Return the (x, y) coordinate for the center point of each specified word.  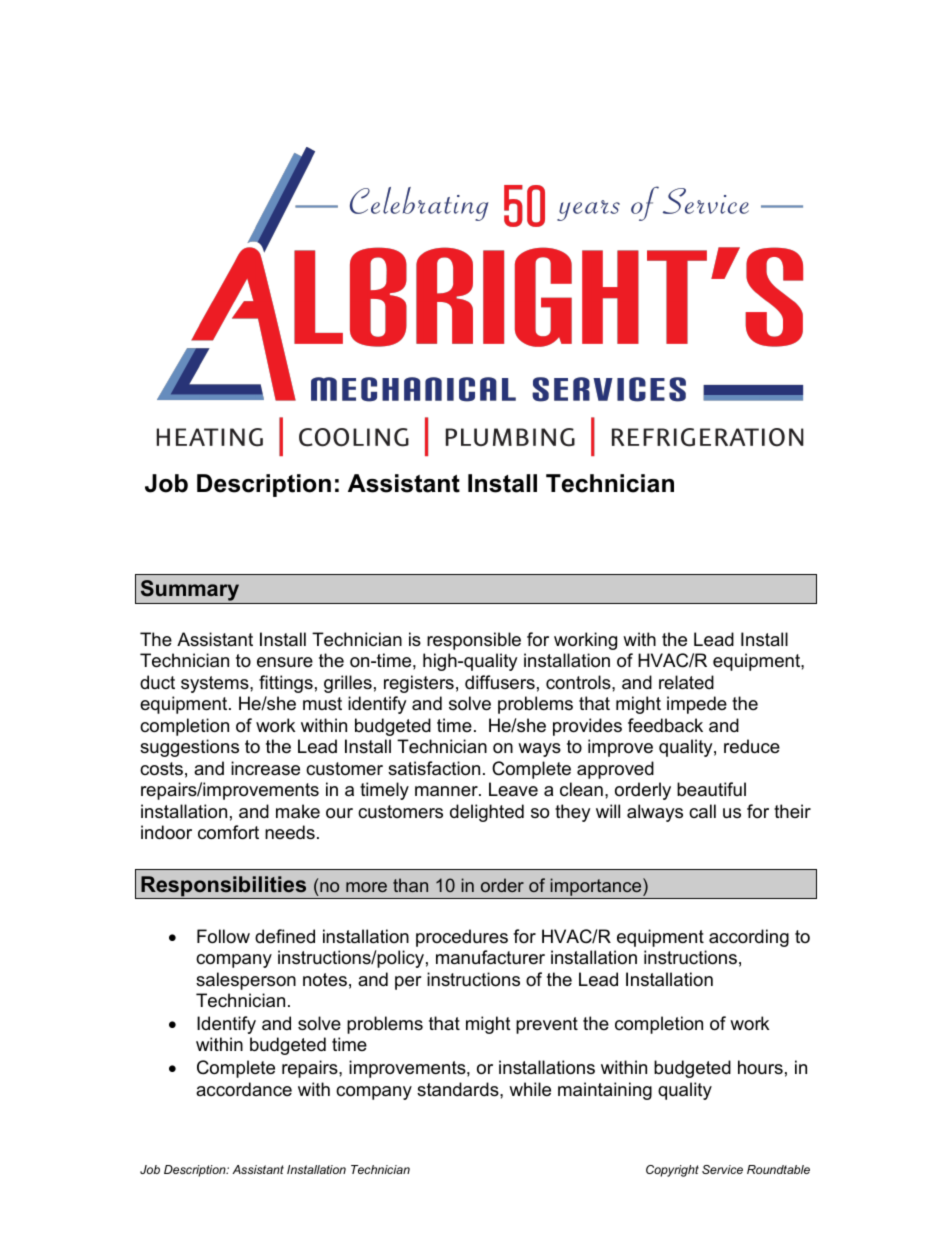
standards (459, 1089)
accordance (244, 1089)
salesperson (246, 981)
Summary (190, 592)
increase (265, 768)
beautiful (711, 789)
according (749, 938)
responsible (474, 641)
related (686, 682)
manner (447, 791)
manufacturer (490, 957)
